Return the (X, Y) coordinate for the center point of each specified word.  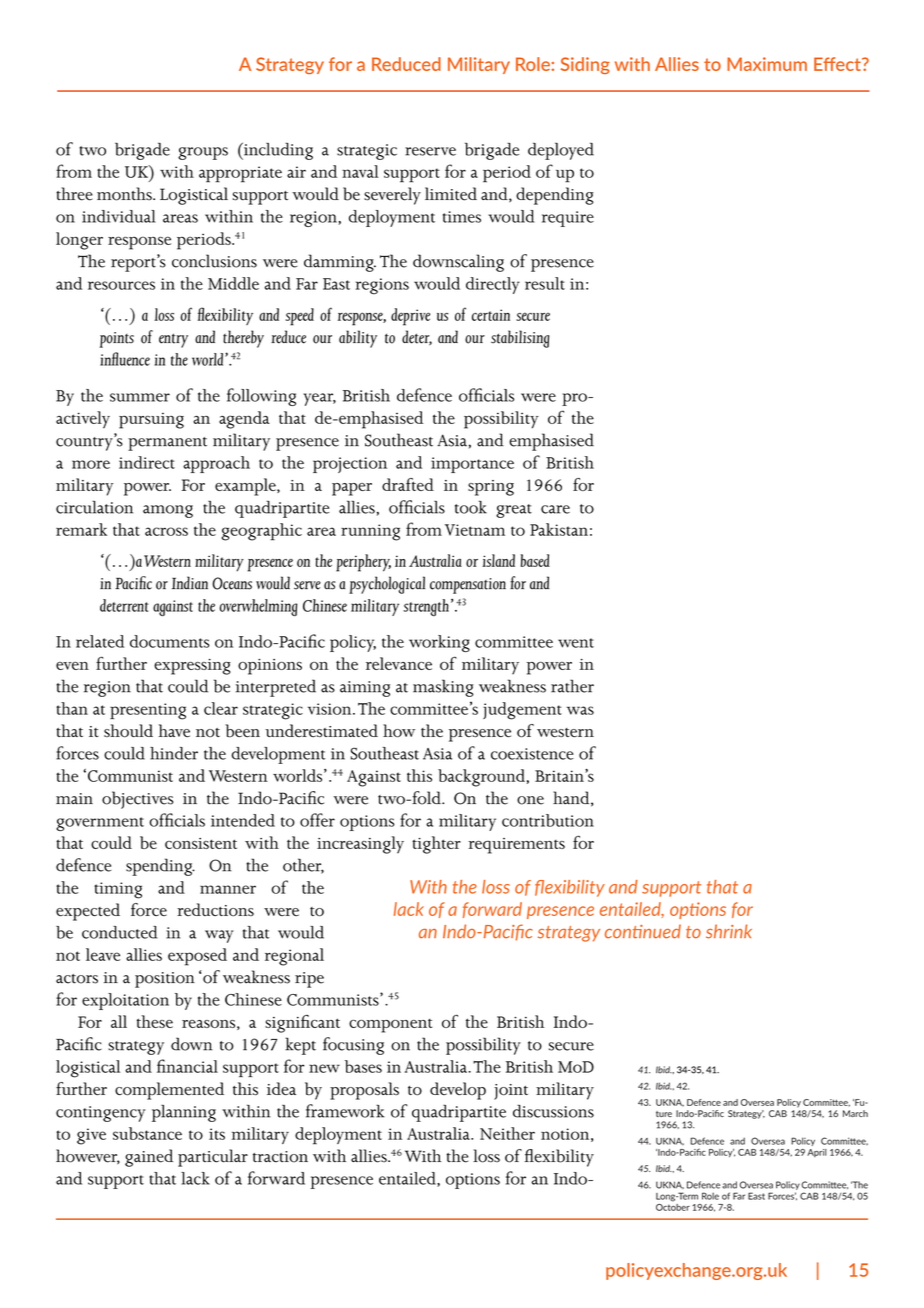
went (576, 643)
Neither (507, 1133)
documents (170, 641)
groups (203, 153)
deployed (561, 151)
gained (149, 1158)
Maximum (767, 64)
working (439, 643)
